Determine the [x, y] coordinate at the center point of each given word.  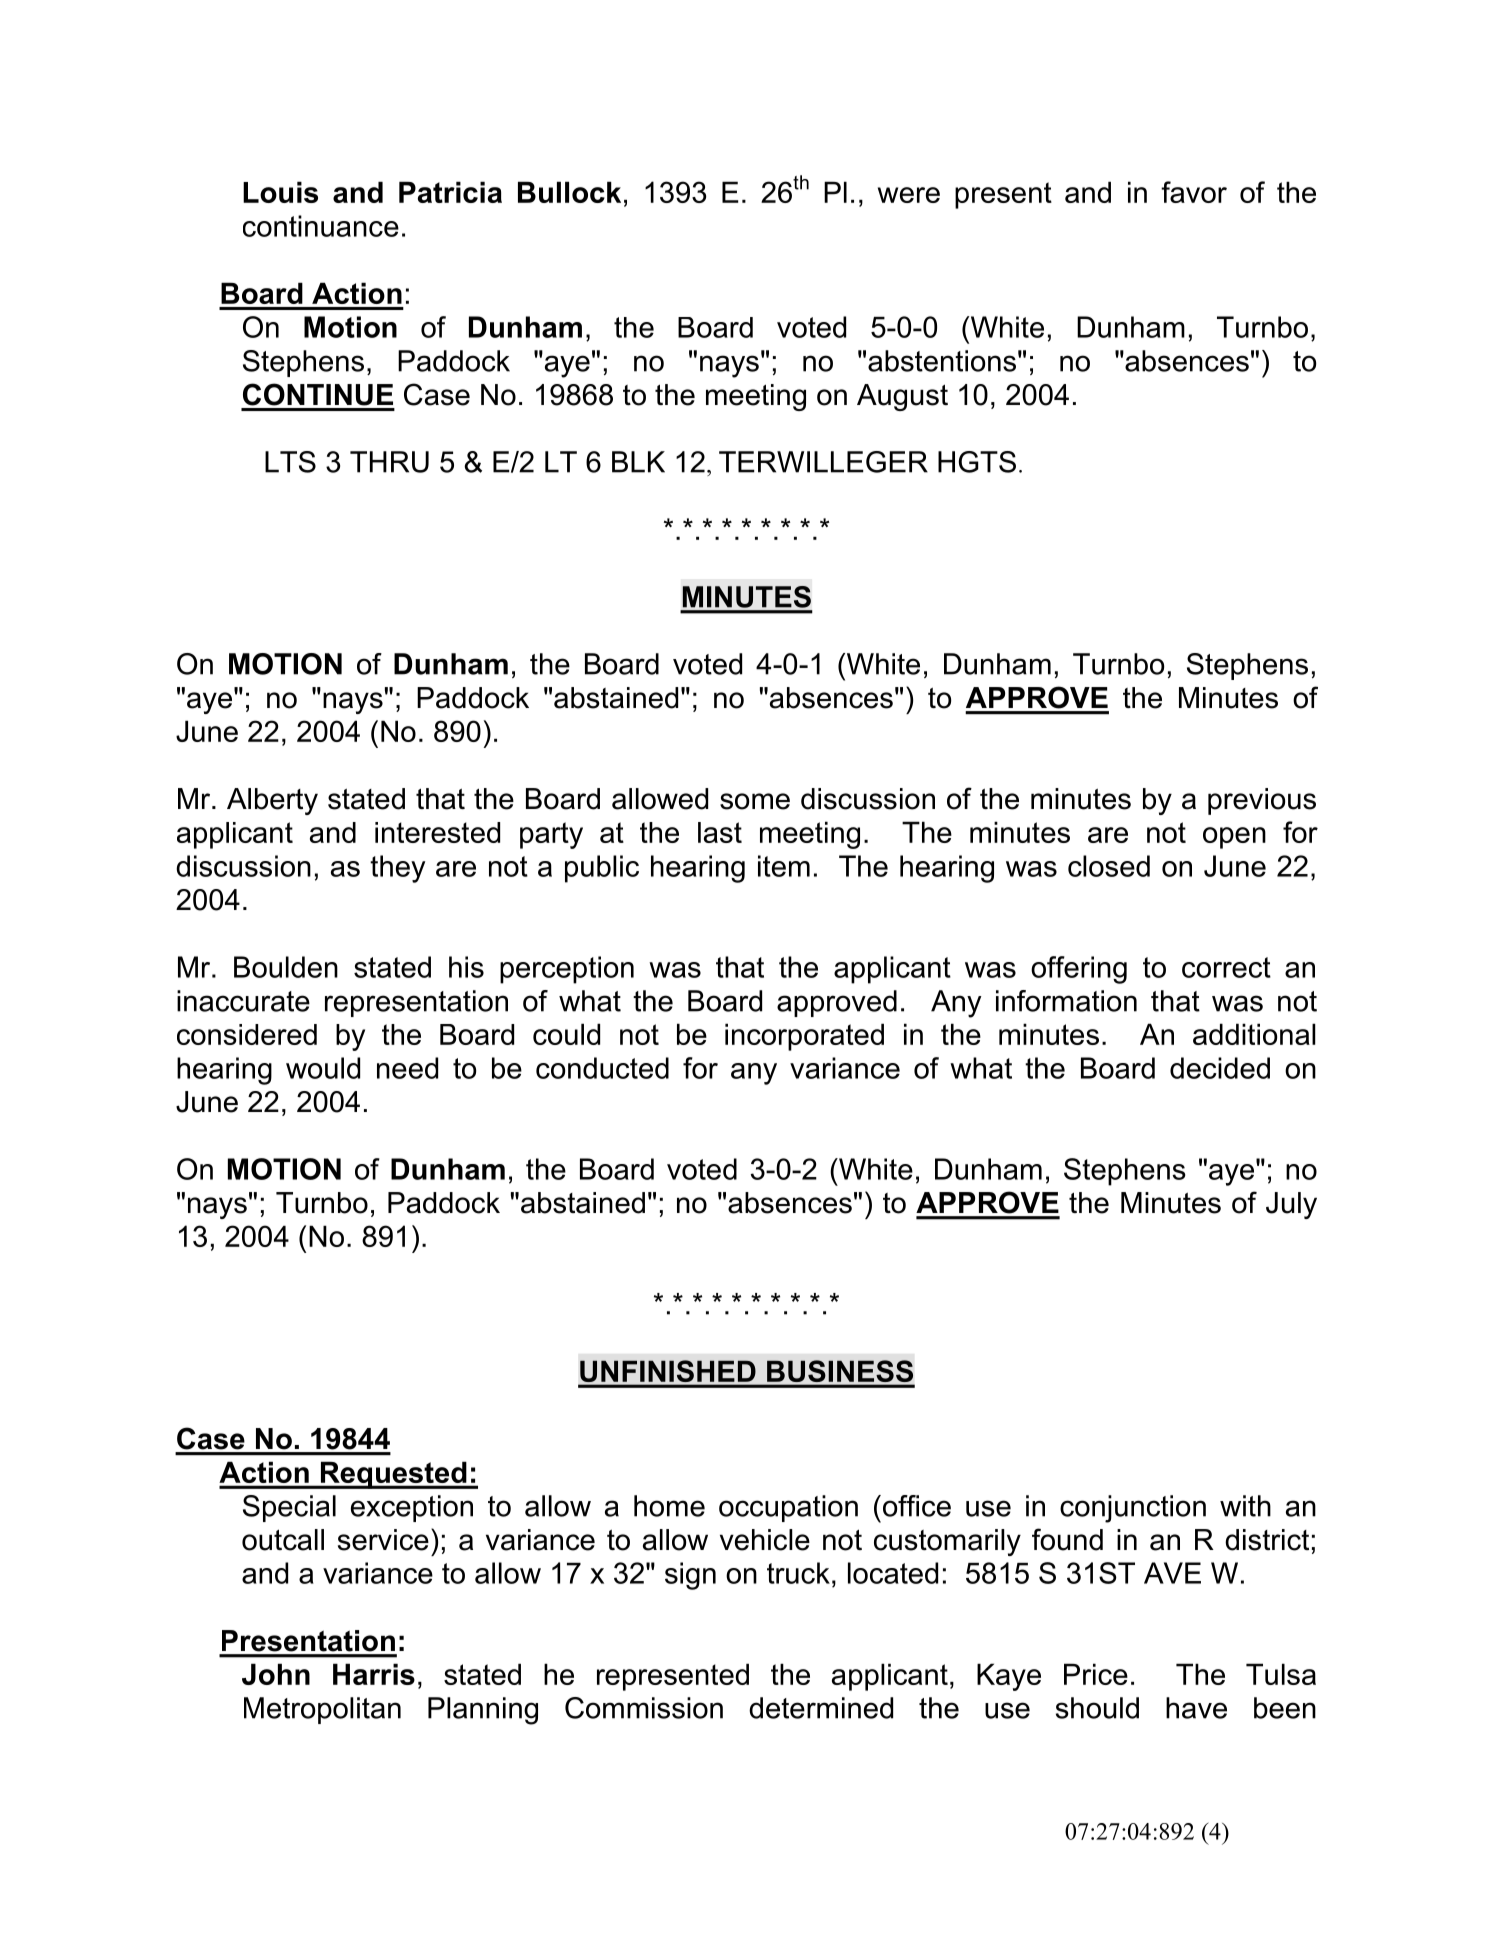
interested [437, 832]
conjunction [1133, 1509]
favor [1194, 192]
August [902, 397]
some [755, 801]
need [407, 1068]
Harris [374, 1674]
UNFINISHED [668, 1371]
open [1234, 838]
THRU [389, 462]
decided [1220, 1068]
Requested [393, 1475]
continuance [321, 226]
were [909, 195]
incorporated [804, 1037]
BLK [638, 462]
